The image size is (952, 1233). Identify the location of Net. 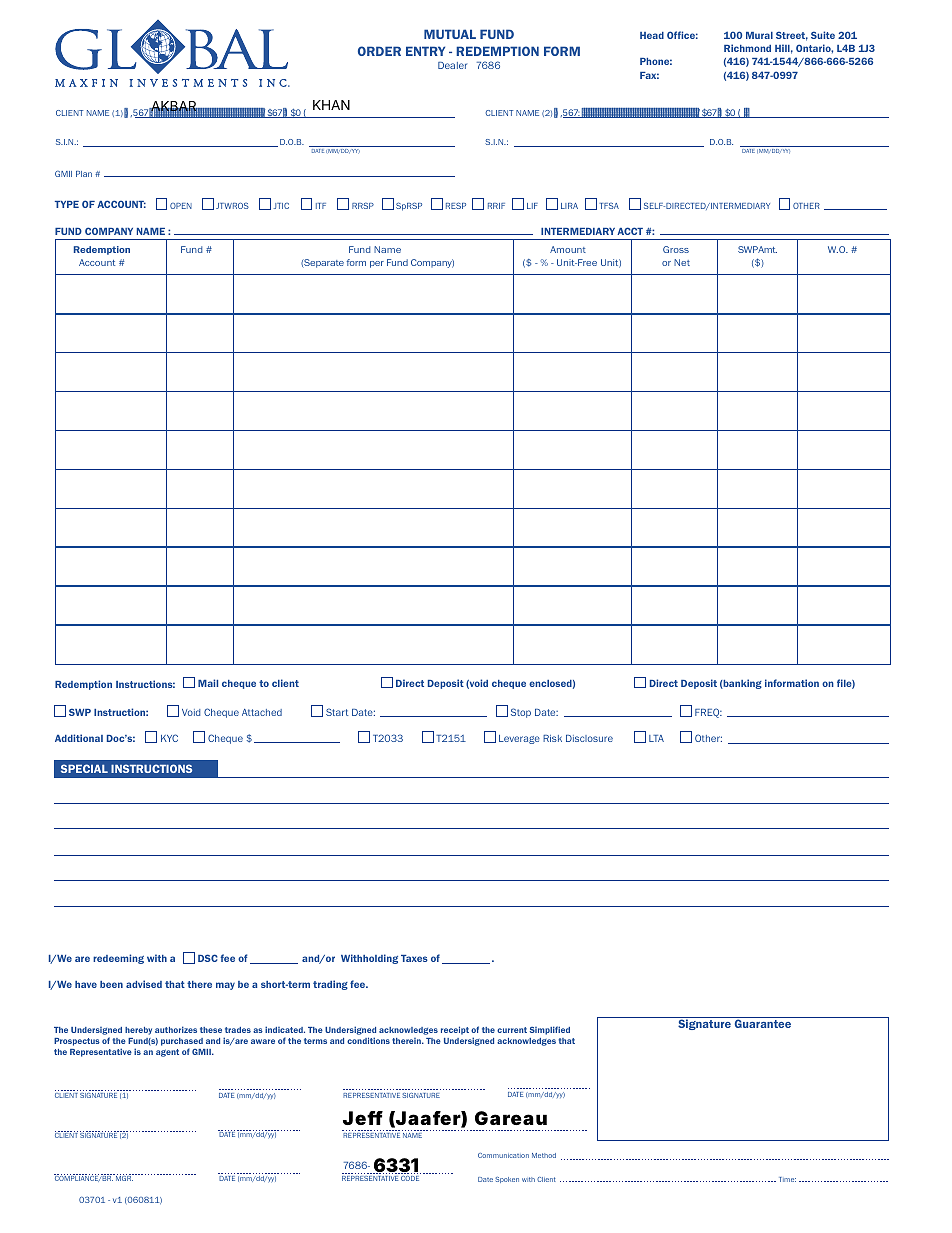
(682, 262).
